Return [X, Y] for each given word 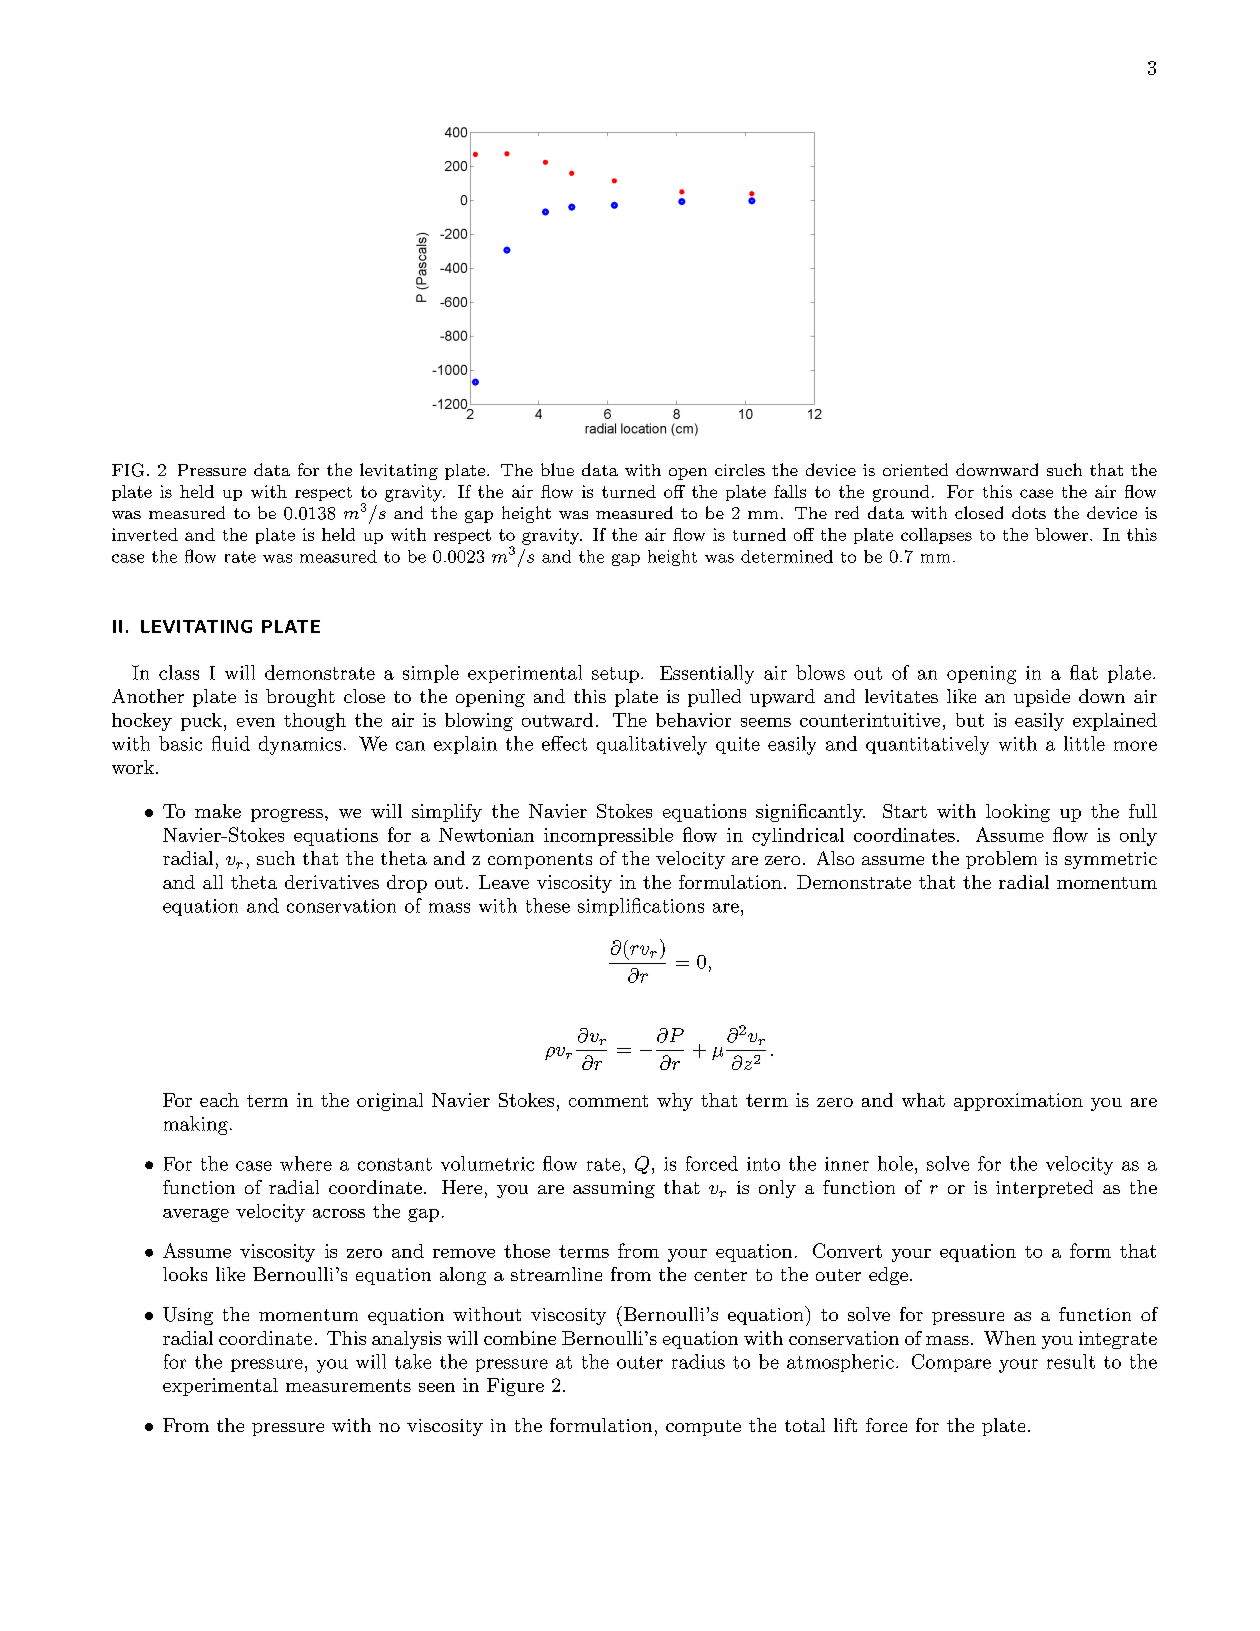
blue [557, 469]
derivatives [332, 882]
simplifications [641, 907]
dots [1029, 512]
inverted [145, 534]
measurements [348, 1385]
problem [1001, 860]
